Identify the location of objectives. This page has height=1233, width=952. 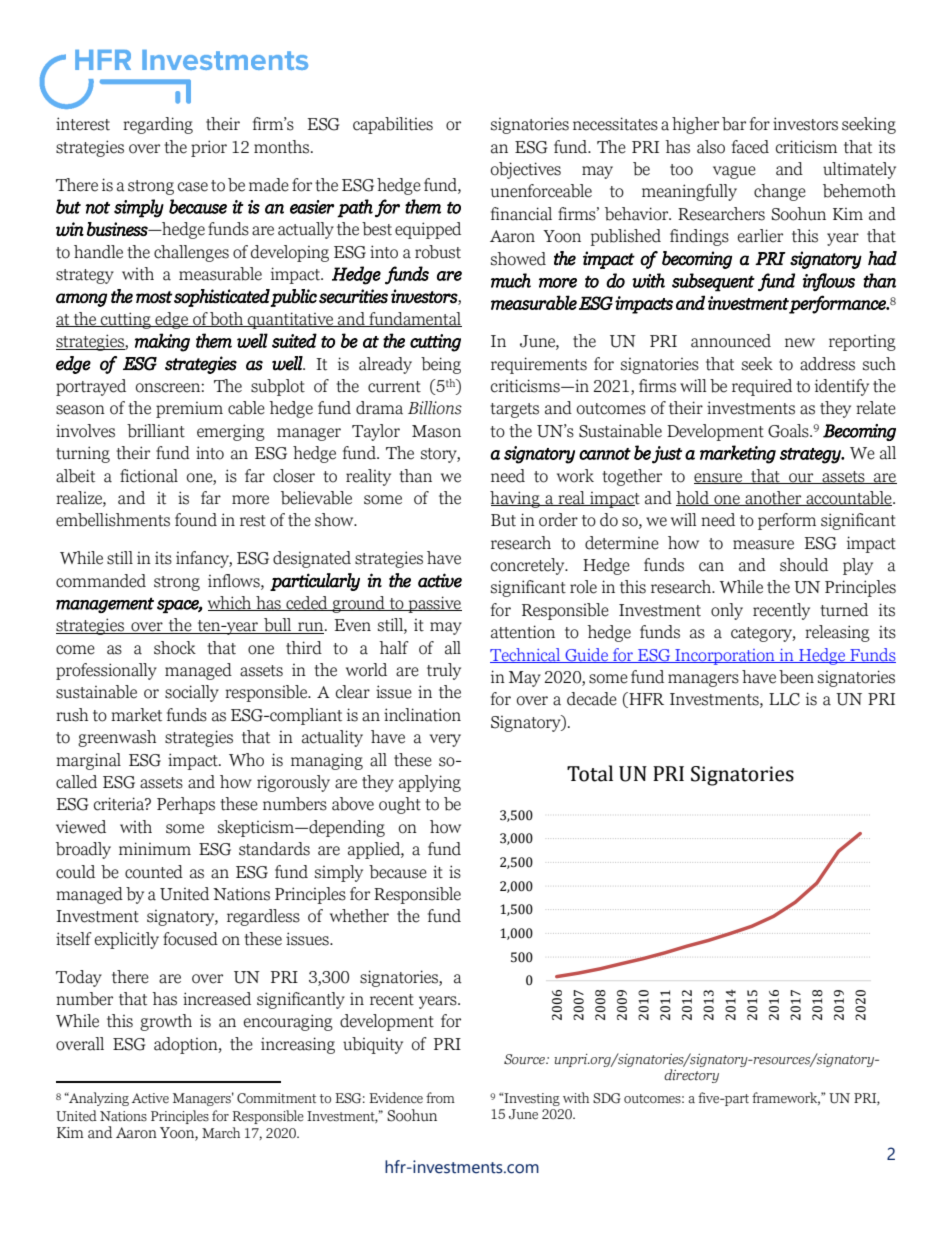
(526, 170).
